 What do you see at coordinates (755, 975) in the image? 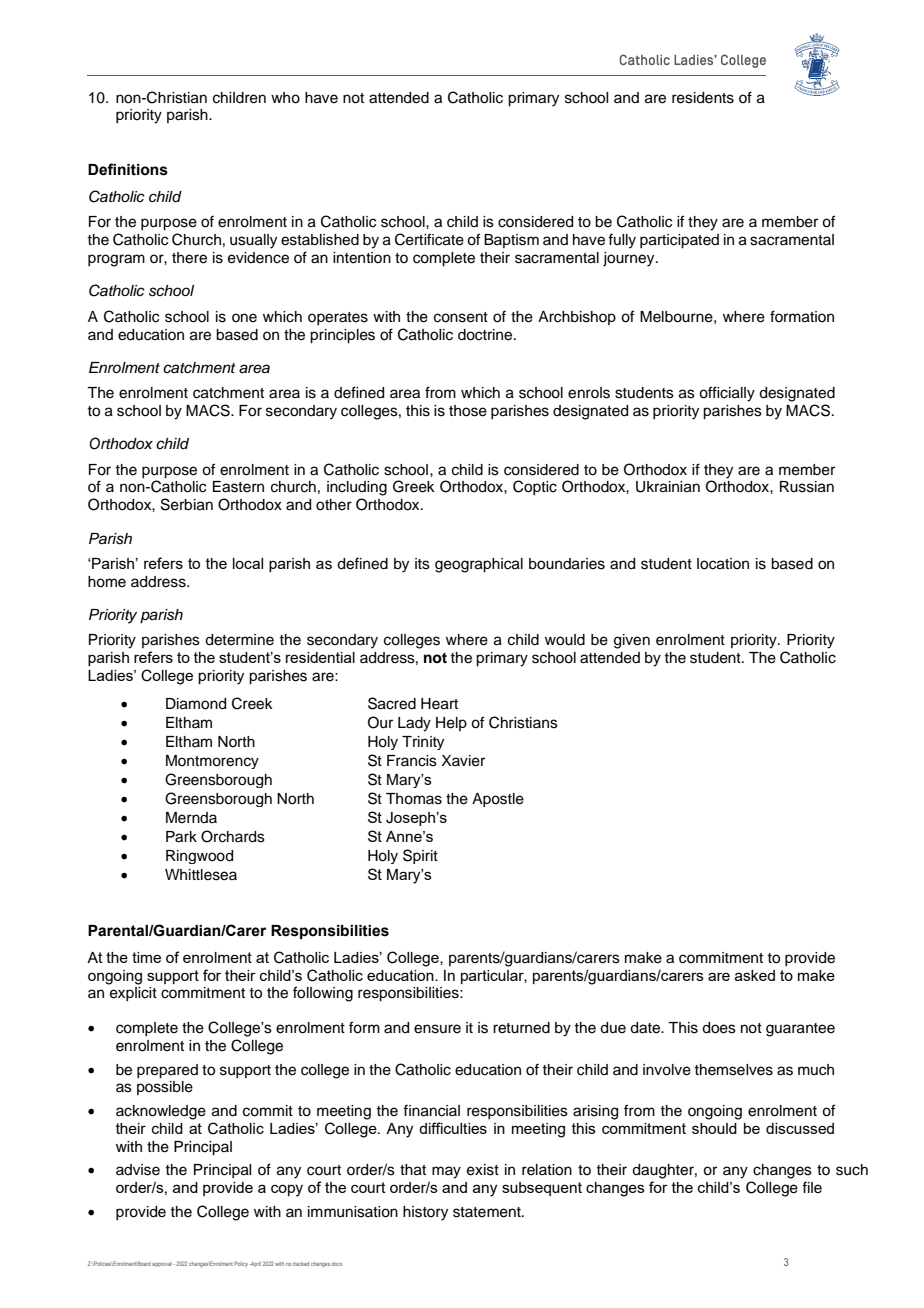
I see `asked` at bounding box center [755, 975].
